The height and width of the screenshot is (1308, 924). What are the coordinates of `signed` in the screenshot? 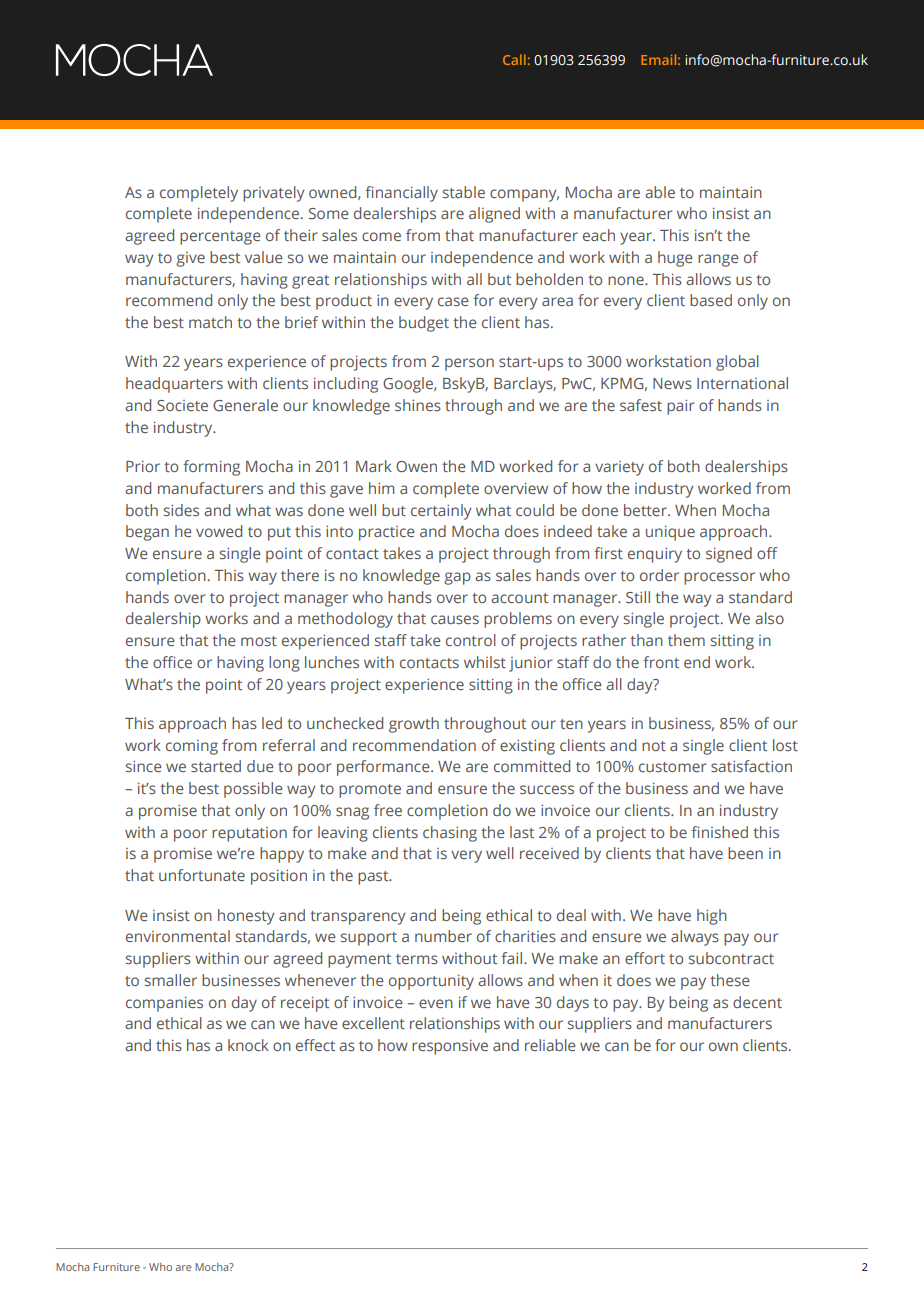 It's located at (729, 555).
